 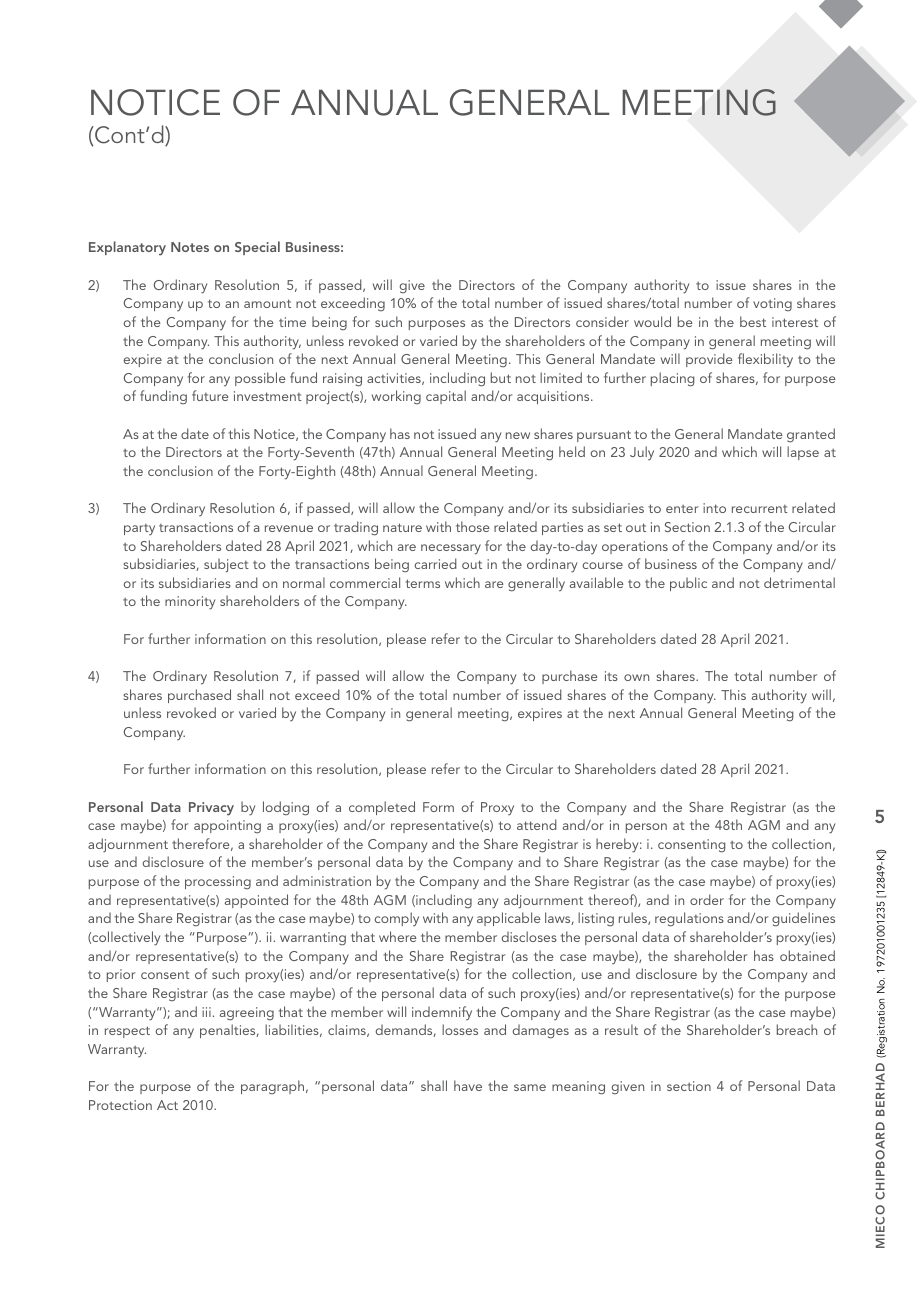 What do you see at coordinates (226, 565) in the screenshot?
I see `subject` at bounding box center [226, 565].
